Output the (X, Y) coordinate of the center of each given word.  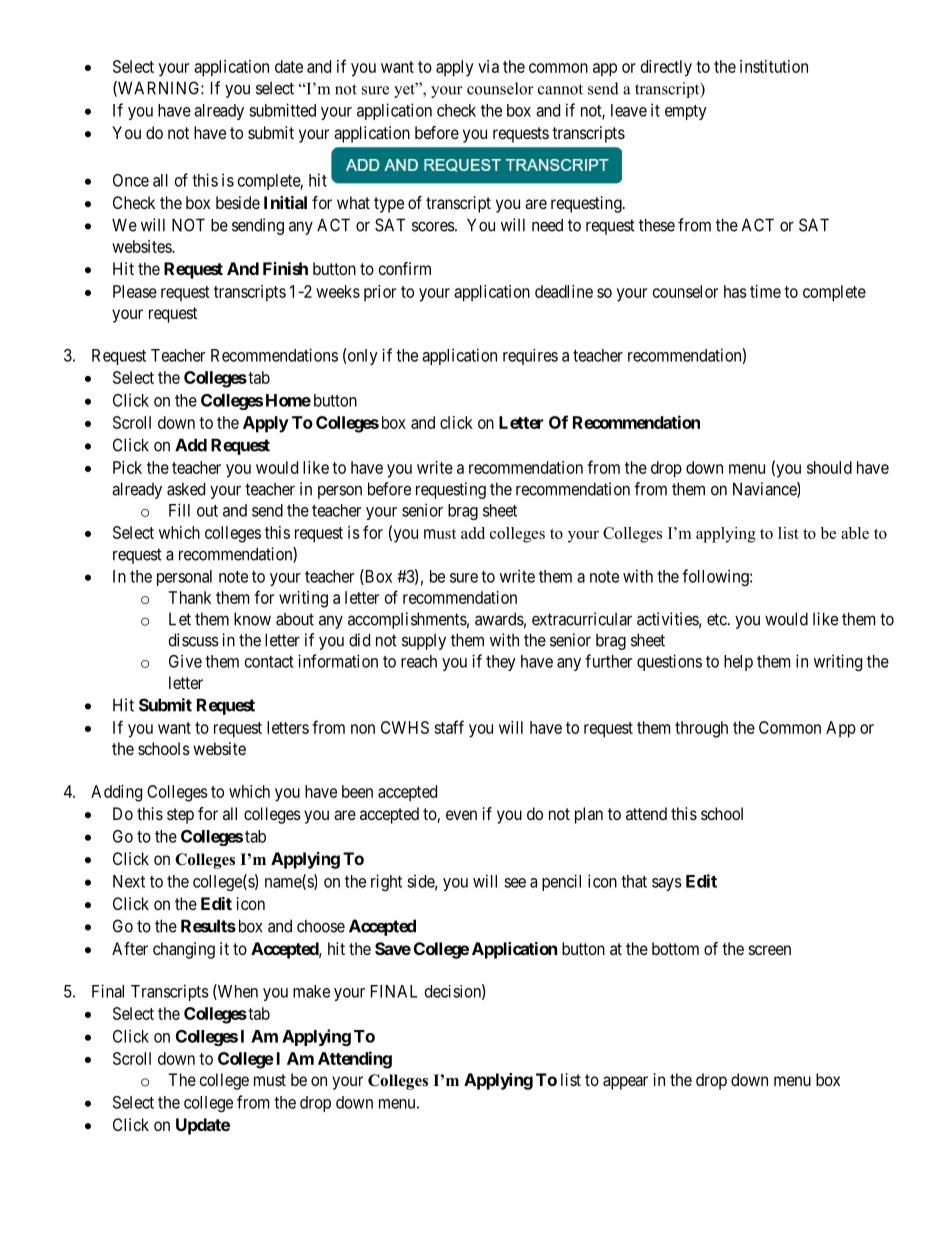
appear (625, 1083)
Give (185, 661)
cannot (560, 89)
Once (131, 180)
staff (449, 727)
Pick (127, 467)
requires (530, 357)
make (311, 991)
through (701, 729)
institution (774, 66)
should (829, 467)
